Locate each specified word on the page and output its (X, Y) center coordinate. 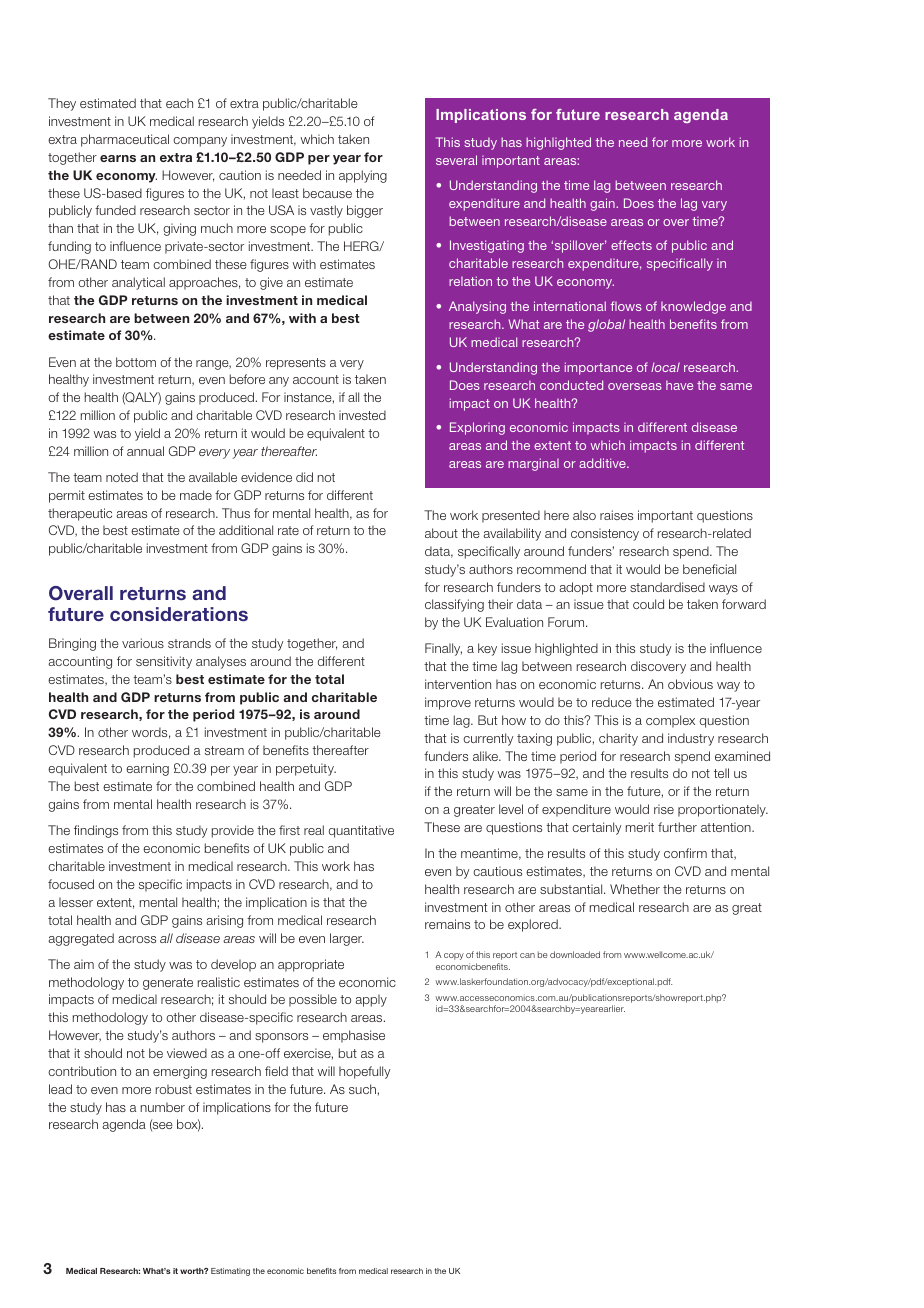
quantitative (361, 831)
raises (616, 515)
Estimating (230, 1272)
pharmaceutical (125, 140)
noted (122, 477)
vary (714, 206)
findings (96, 831)
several (456, 160)
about (441, 533)
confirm (685, 853)
